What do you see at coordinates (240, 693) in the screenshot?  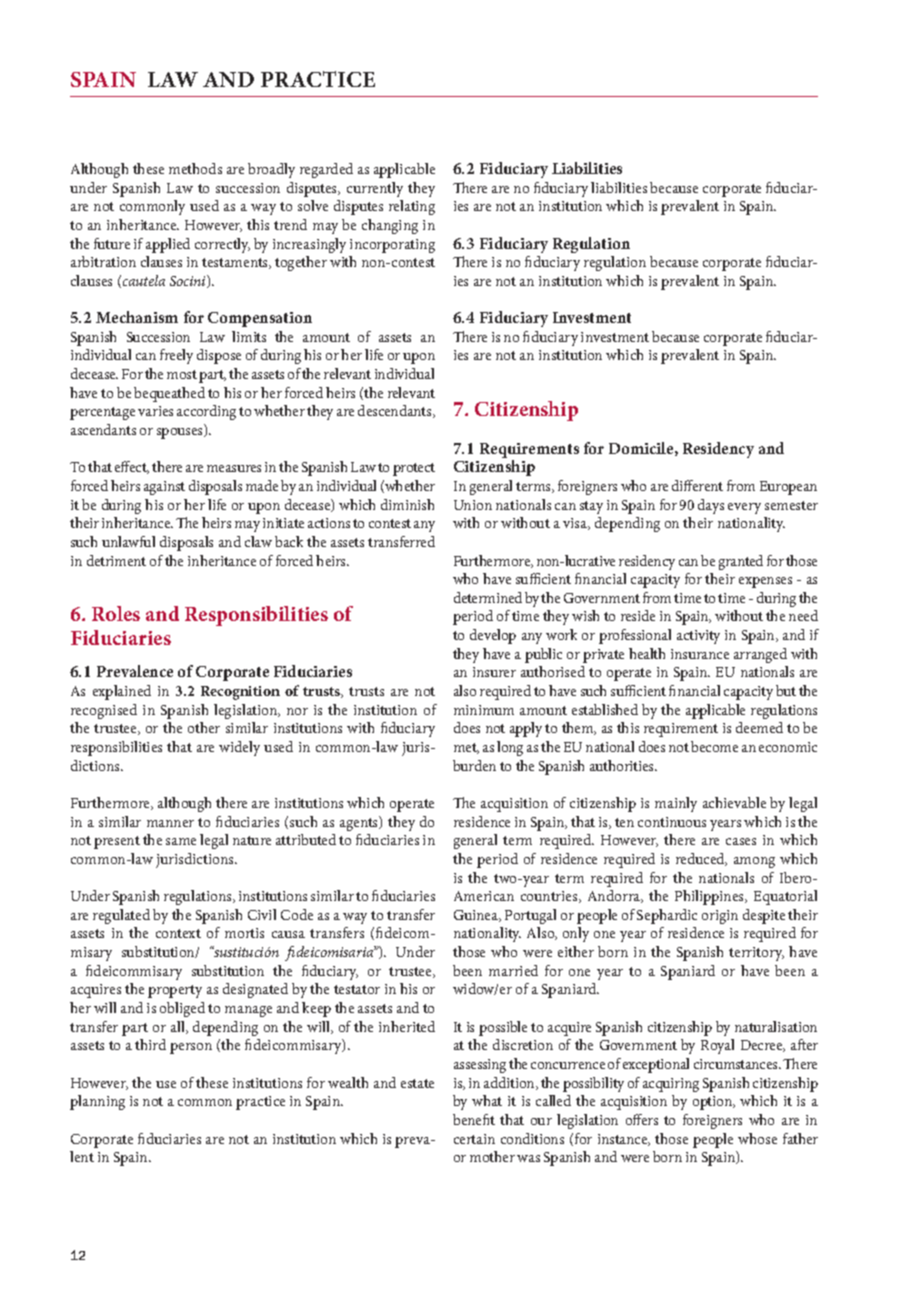 I see `Recognition` at bounding box center [240, 693].
